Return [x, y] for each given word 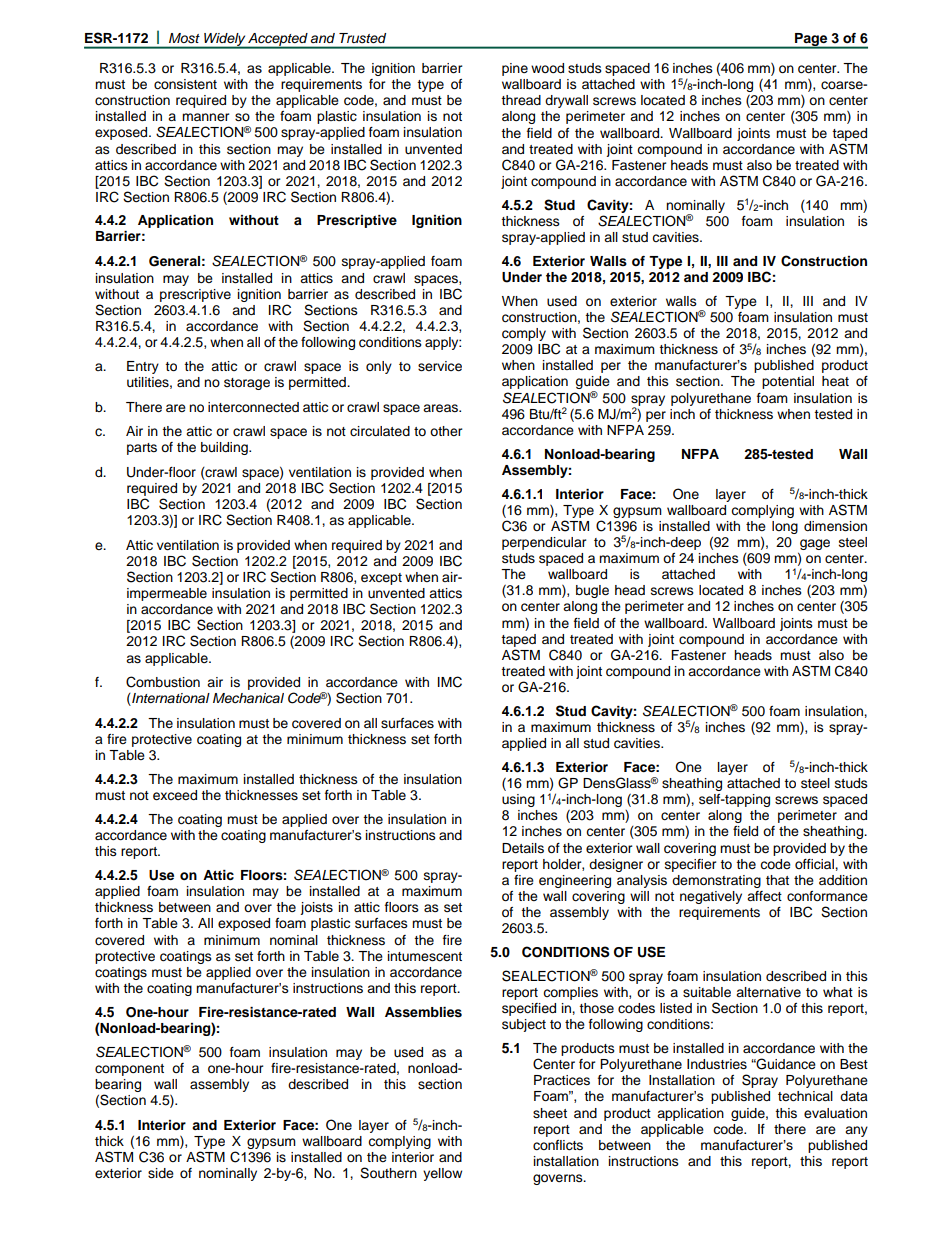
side [161, 1173]
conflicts [558, 1145]
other [446, 431]
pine [515, 69]
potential [788, 382]
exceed [175, 795]
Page [811, 40]
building [225, 448]
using [518, 800]
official [815, 864]
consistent [185, 84]
